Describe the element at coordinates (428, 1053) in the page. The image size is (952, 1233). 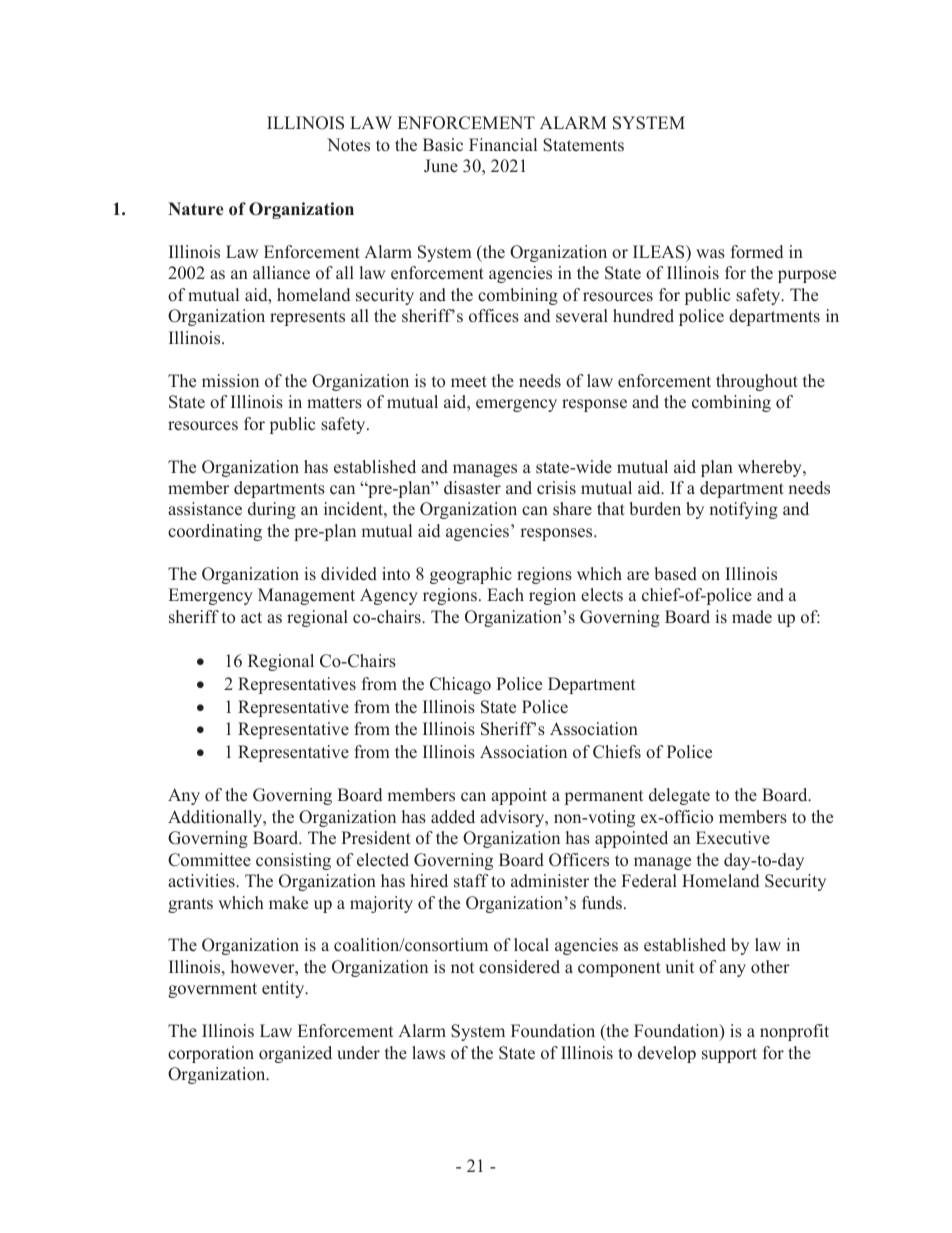
I see `laws` at that location.
